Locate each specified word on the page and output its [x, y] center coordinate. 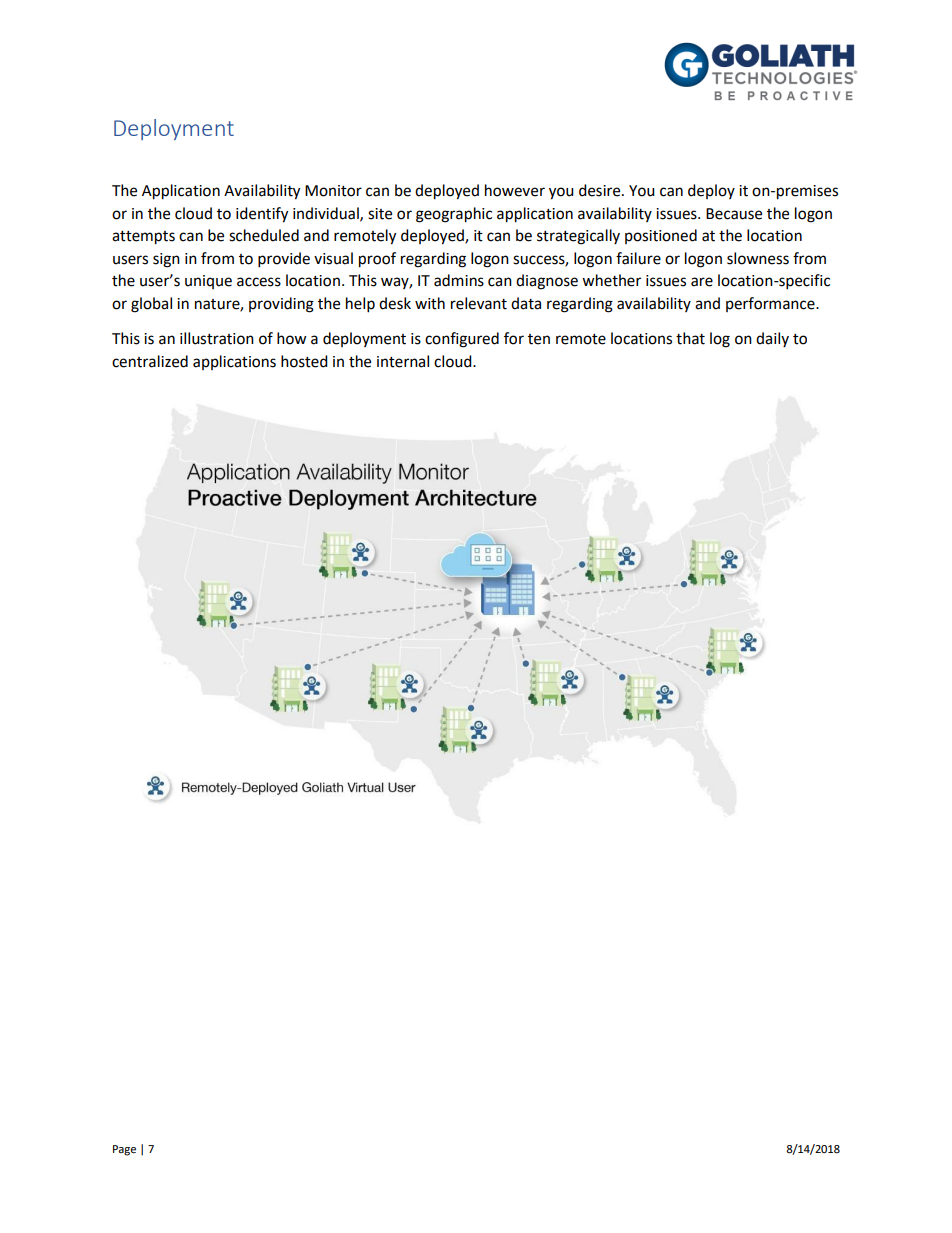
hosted [304, 361]
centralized [150, 361]
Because [734, 214]
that [690, 338]
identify [262, 215]
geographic [454, 215]
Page [124, 1150]
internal [403, 361]
